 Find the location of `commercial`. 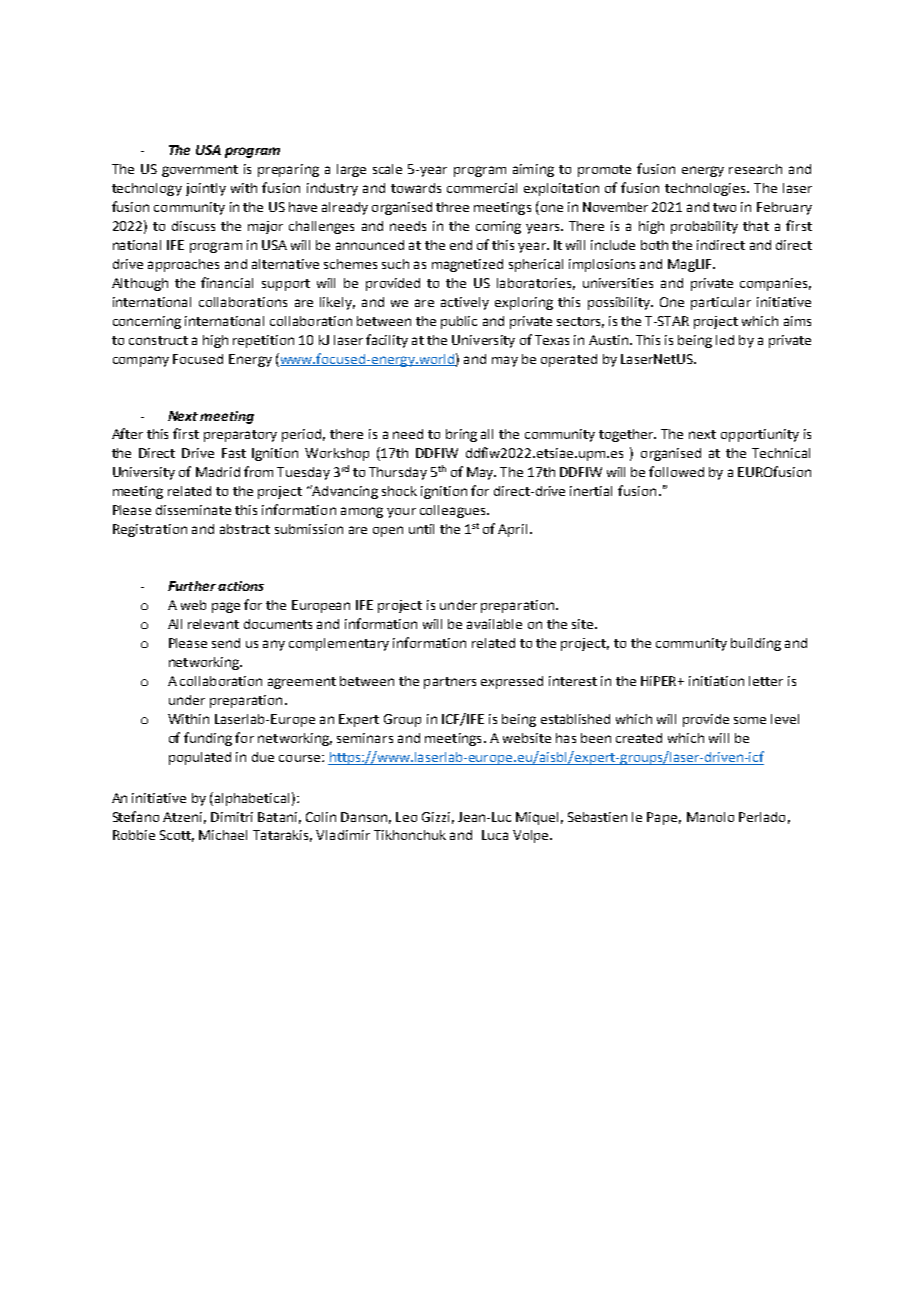

commercial is located at coordinates (482, 188).
